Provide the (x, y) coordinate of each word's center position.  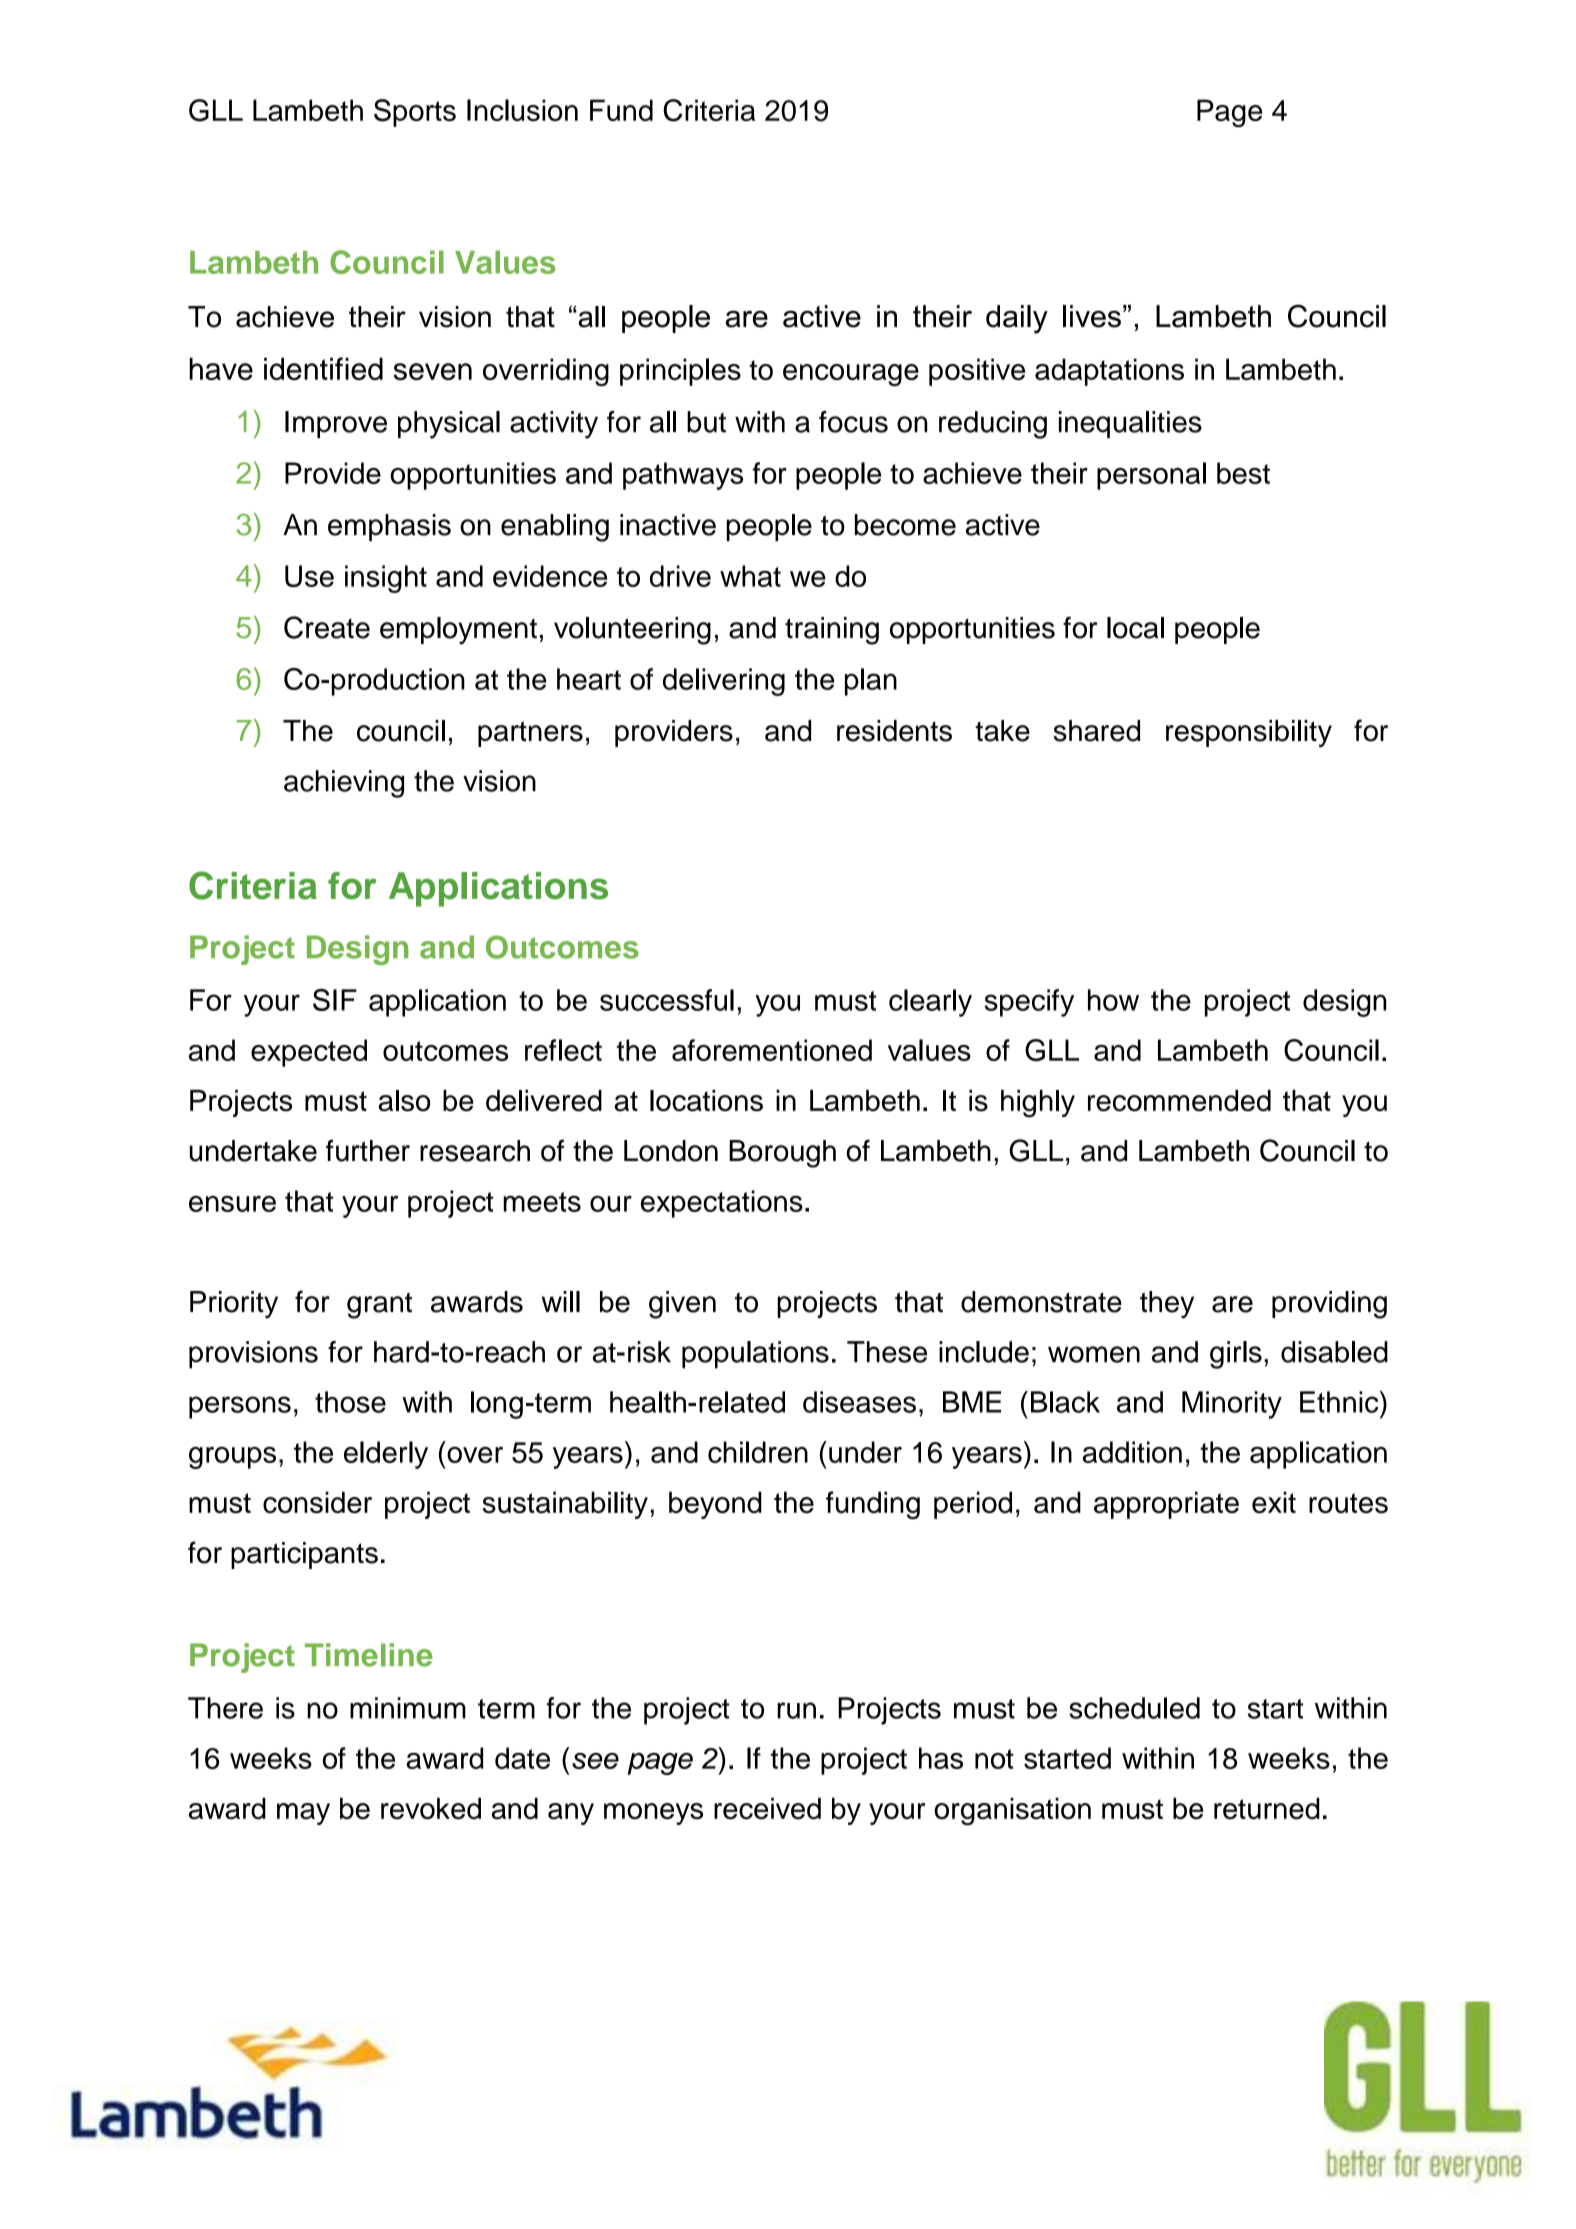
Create (327, 627)
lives (1092, 316)
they (1167, 1304)
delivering (724, 682)
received (767, 1808)
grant (379, 1305)
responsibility (1249, 733)
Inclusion (522, 110)
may (303, 1814)
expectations (722, 1204)
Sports (415, 113)
